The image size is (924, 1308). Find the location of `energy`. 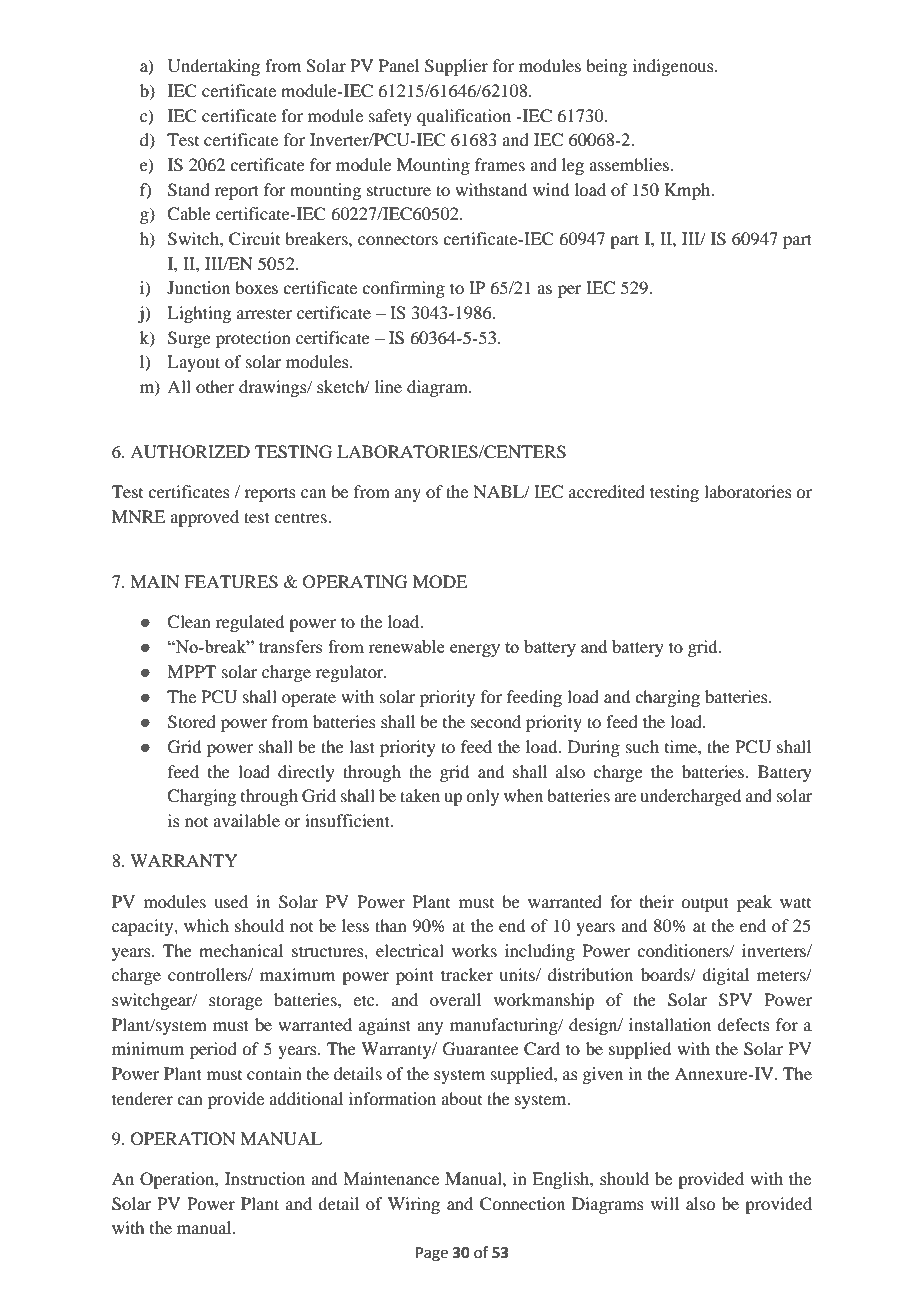

energy is located at coordinates (475, 650).
